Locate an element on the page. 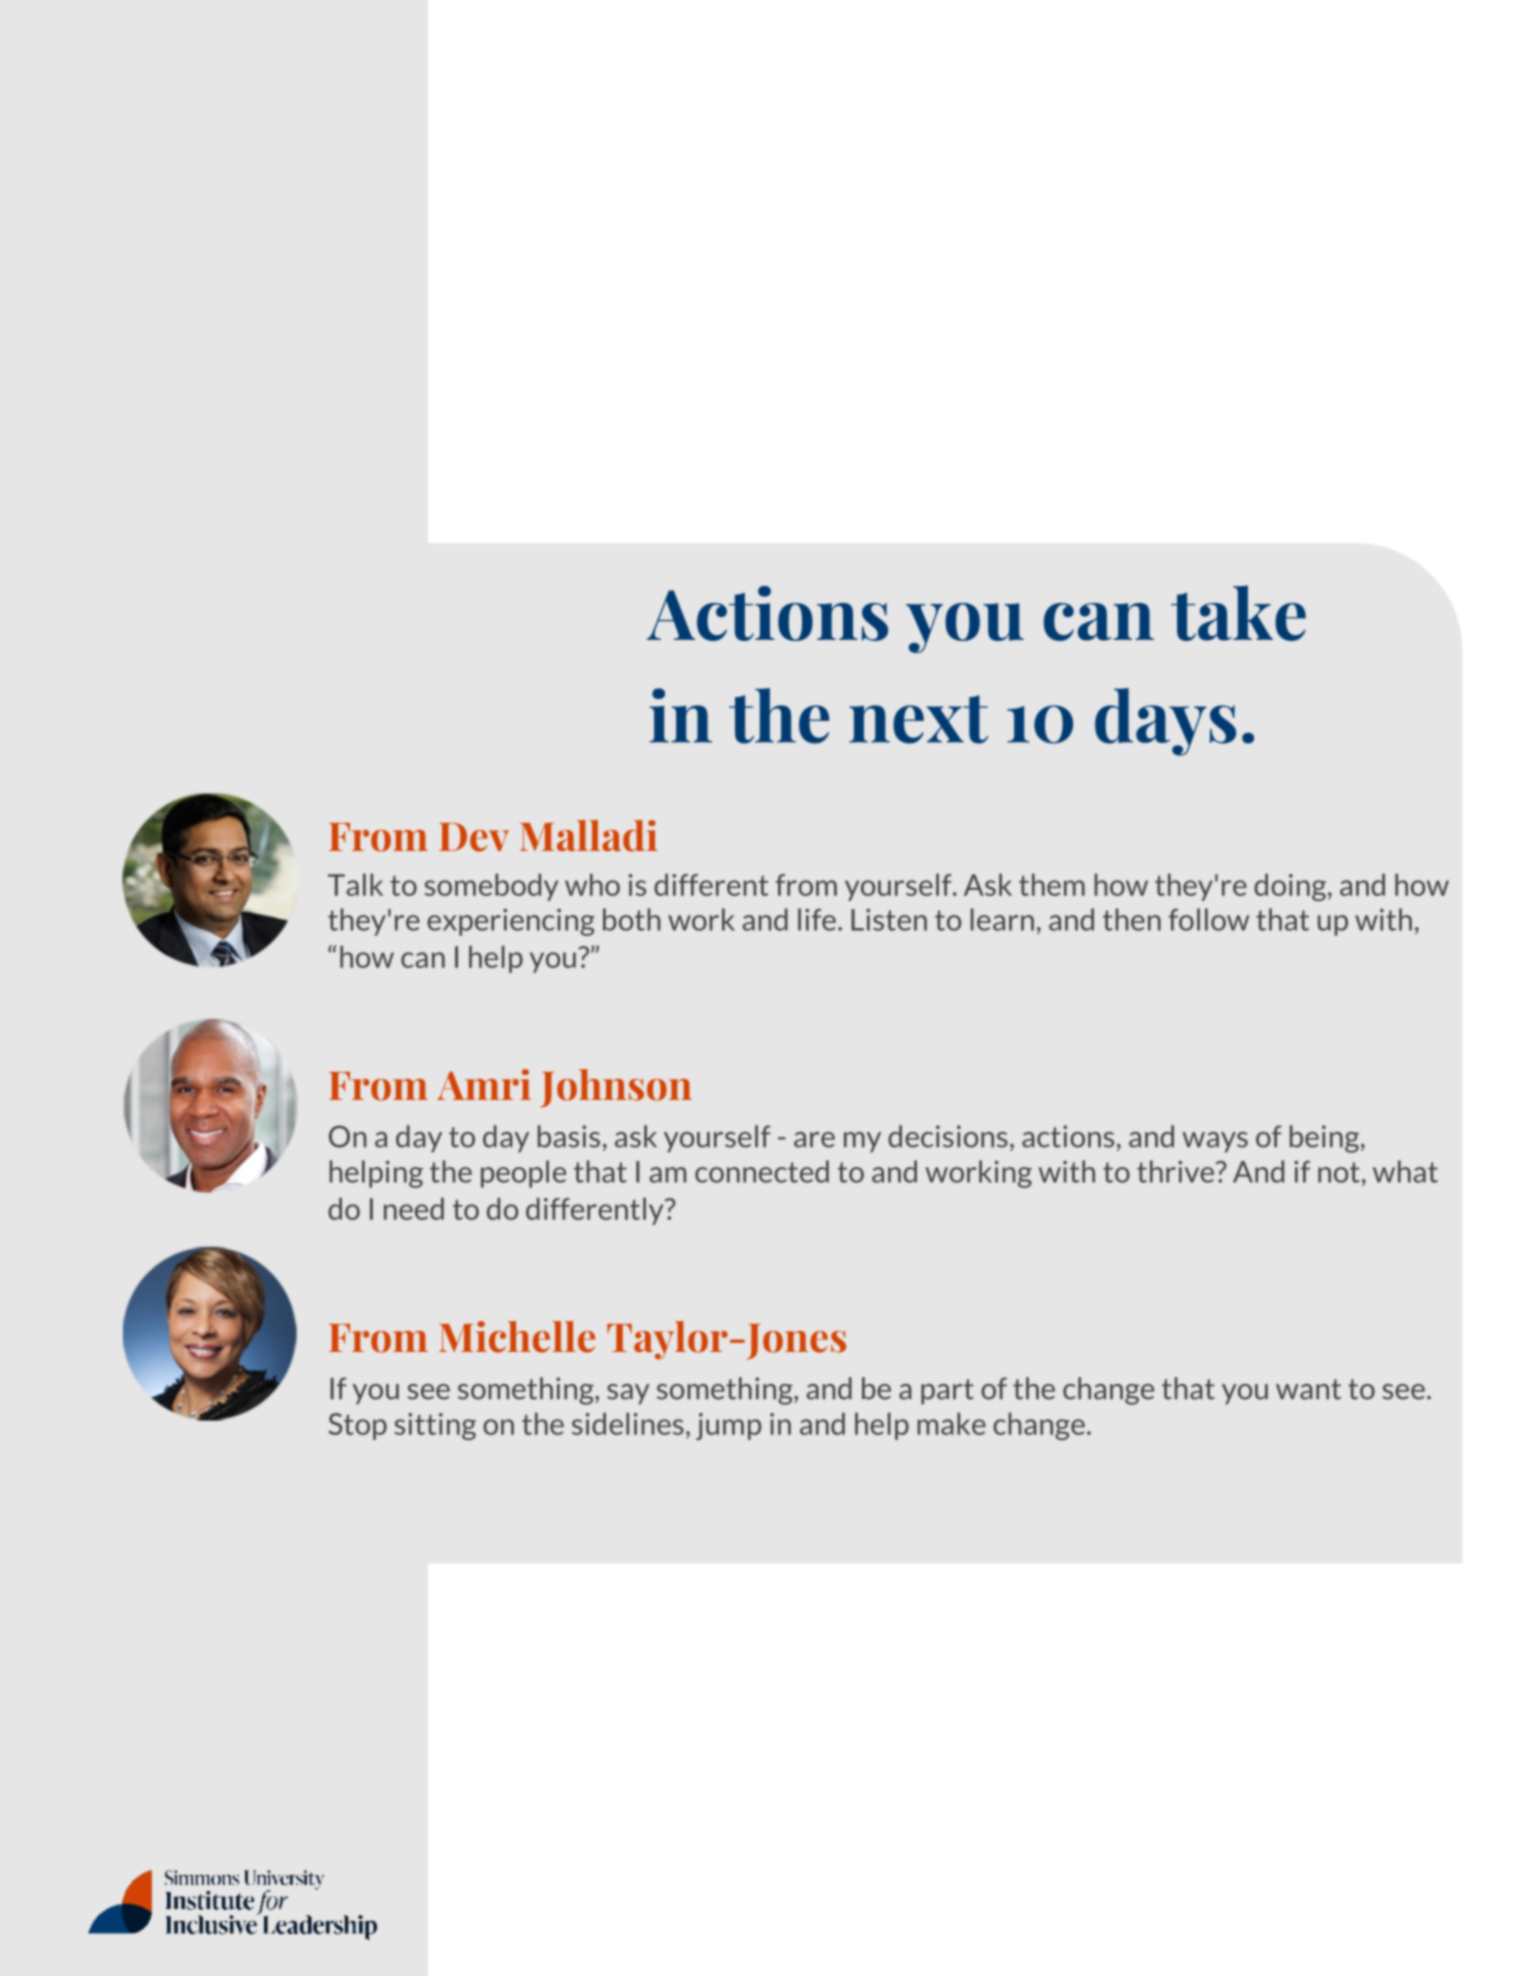  sitting is located at coordinates (435, 1426).
